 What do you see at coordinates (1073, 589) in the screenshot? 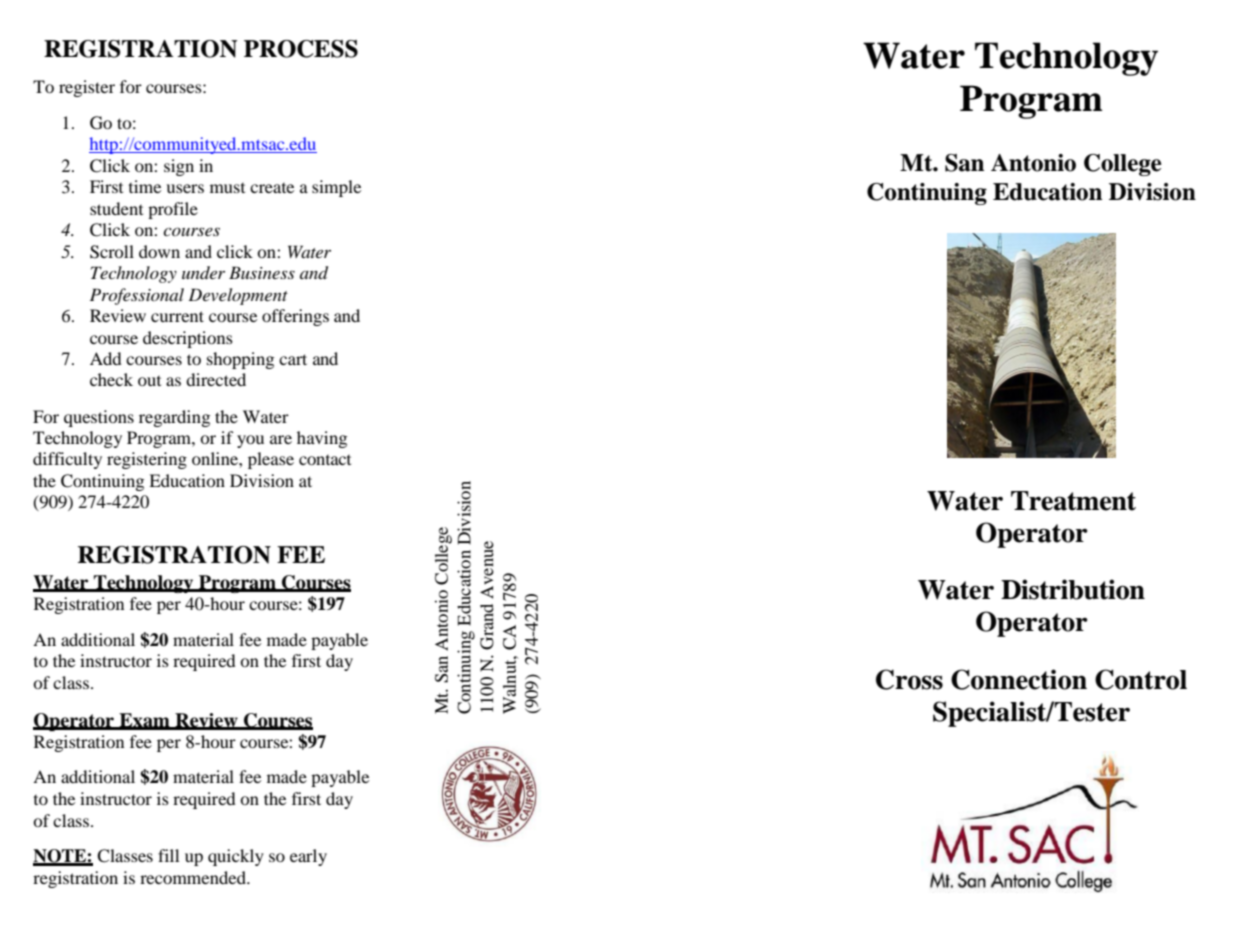
I see `Distribution` at bounding box center [1073, 589].
